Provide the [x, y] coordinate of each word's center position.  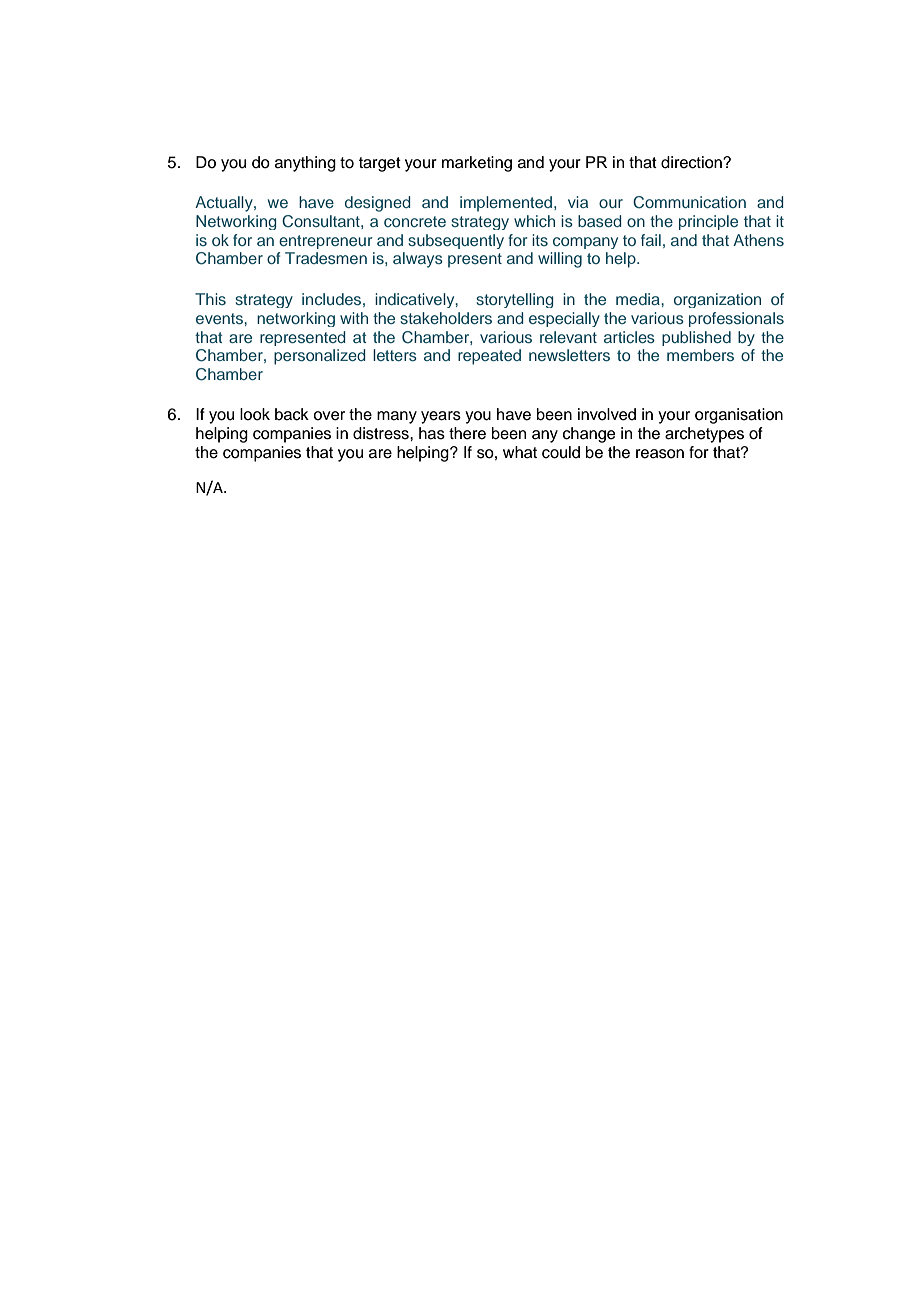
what [520, 452]
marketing [477, 164]
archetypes [704, 435]
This [210, 299]
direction [692, 162]
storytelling [514, 300]
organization [717, 300]
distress [382, 433]
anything [305, 164]
